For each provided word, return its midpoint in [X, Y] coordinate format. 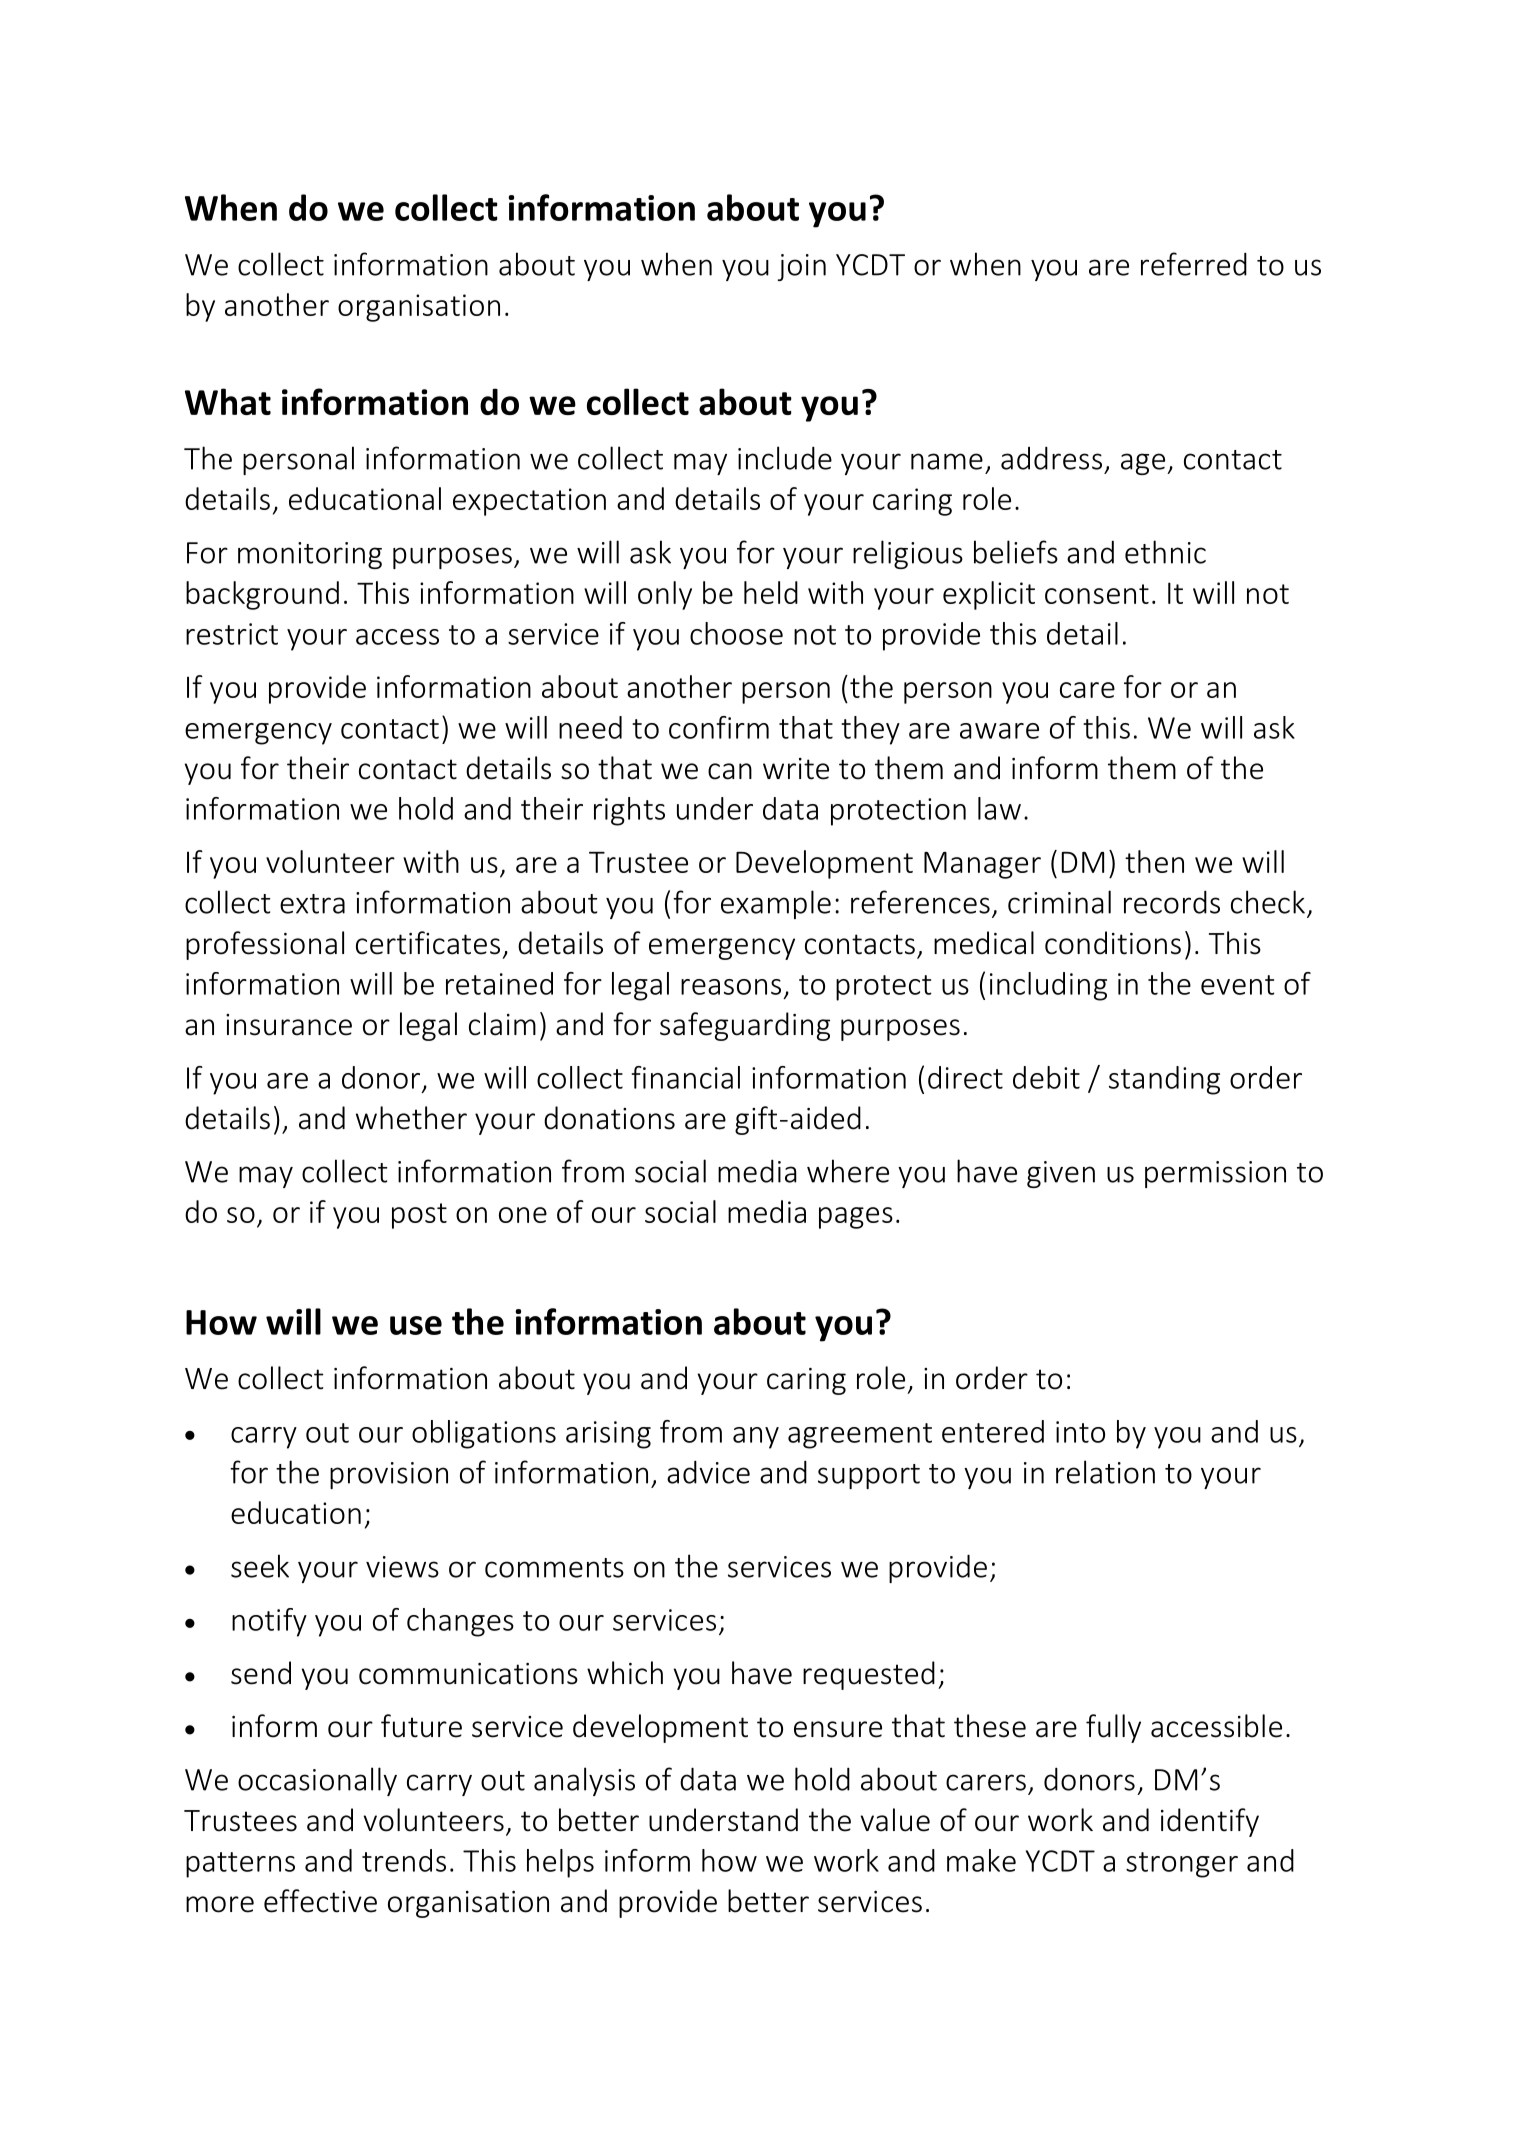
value [895, 1820]
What [228, 401]
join [802, 267]
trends [404, 1860]
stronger [1182, 1865]
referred [1194, 264]
